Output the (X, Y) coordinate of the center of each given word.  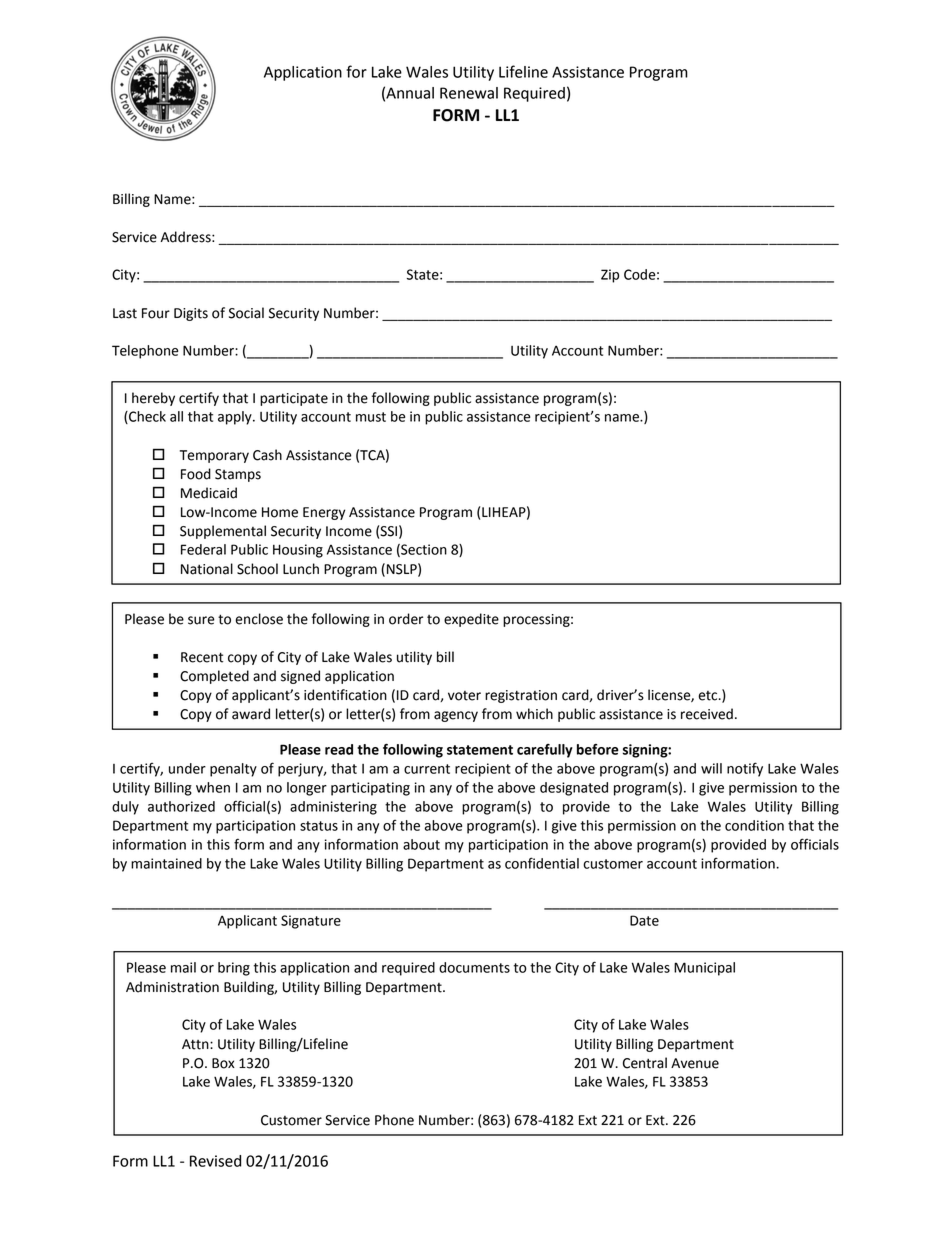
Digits (191, 314)
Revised (215, 1161)
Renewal (469, 93)
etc (709, 696)
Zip (610, 276)
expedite (471, 620)
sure (201, 620)
